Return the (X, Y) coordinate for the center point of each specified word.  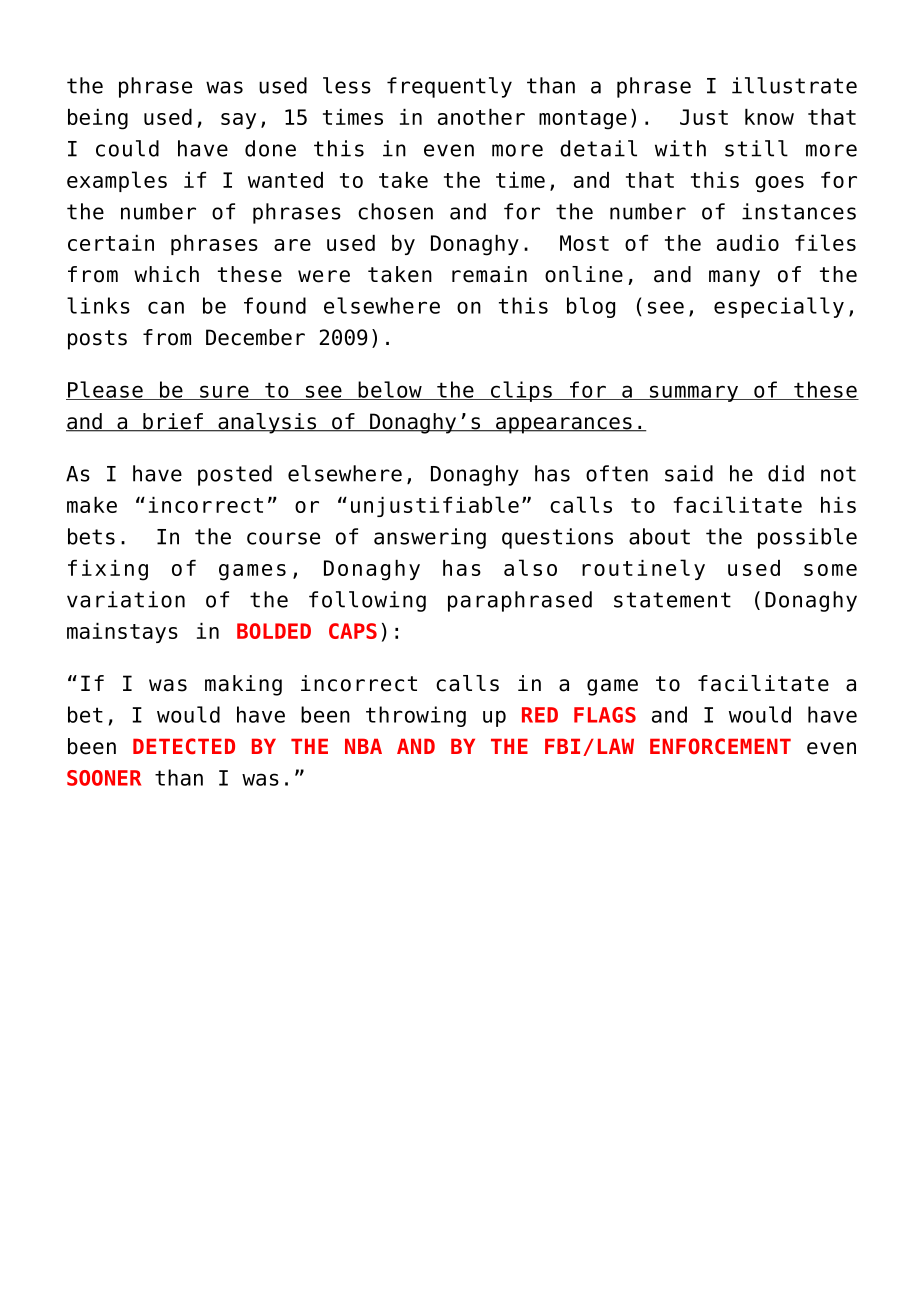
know (769, 117)
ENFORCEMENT (720, 746)
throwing (416, 716)
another (481, 117)
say (238, 121)
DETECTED (184, 746)
